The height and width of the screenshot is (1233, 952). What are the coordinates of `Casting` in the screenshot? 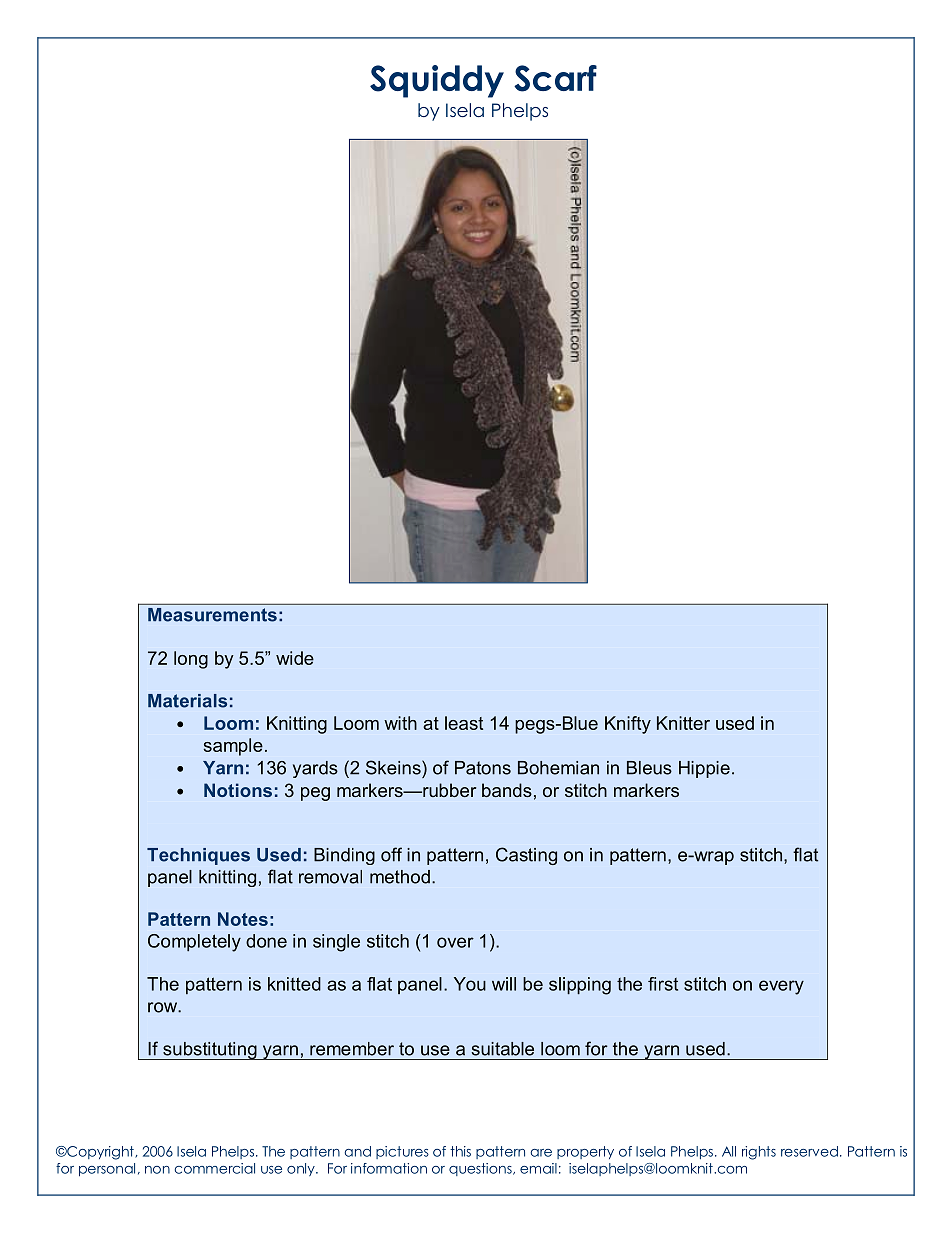 It's located at (526, 856).
